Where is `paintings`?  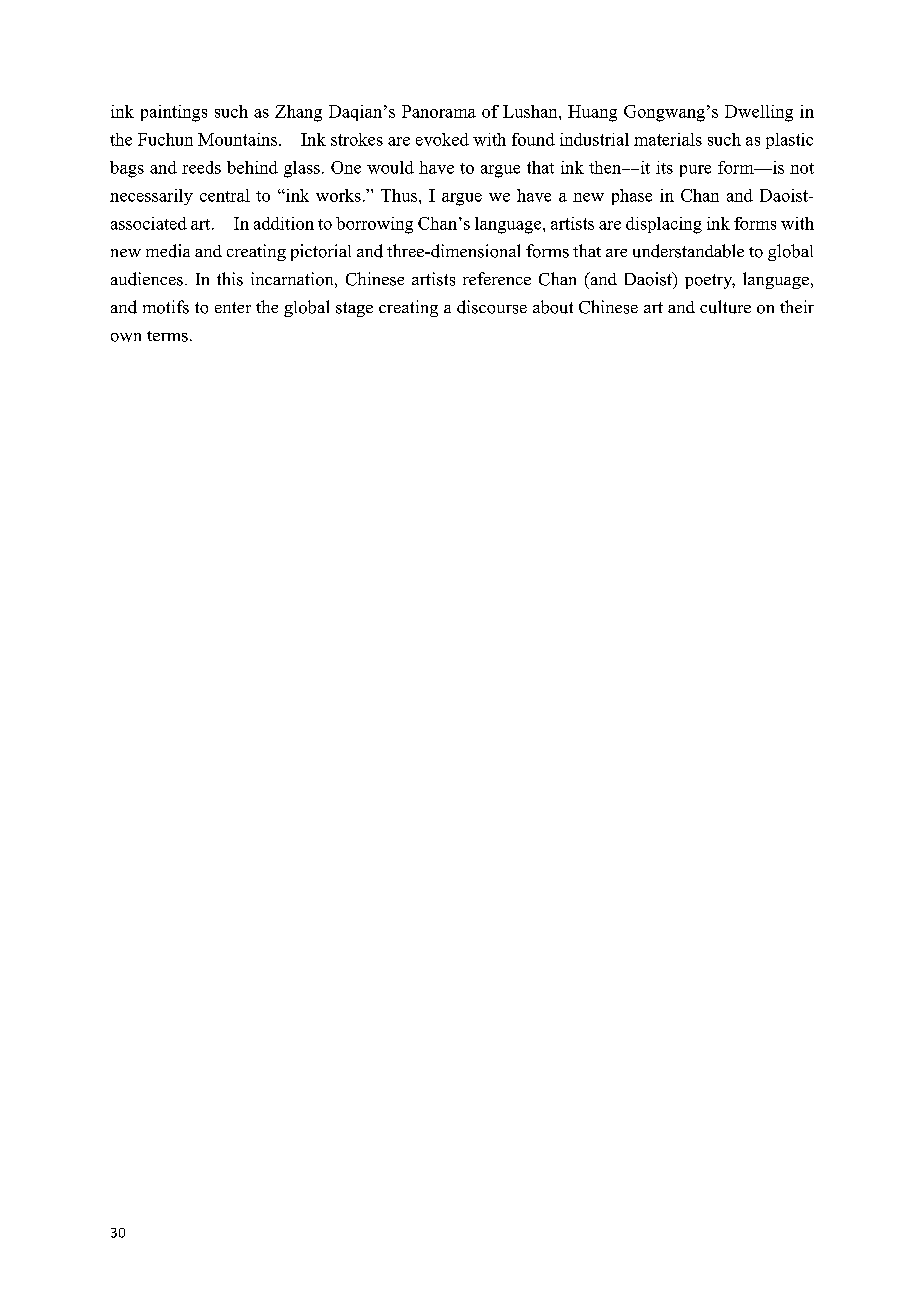 paintings is located at coordinates (174, 113).
